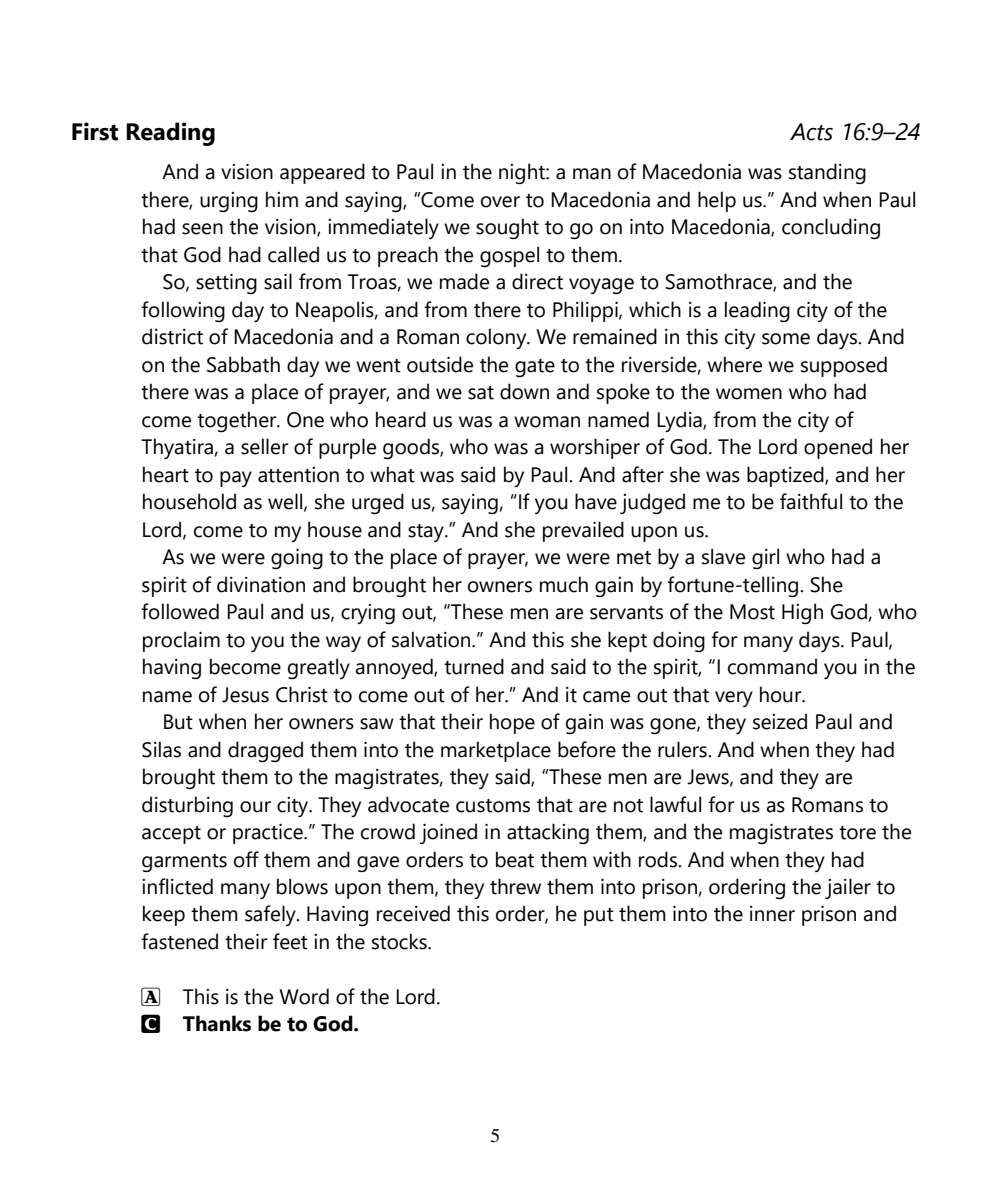 The width and height of the image is (991, 1204). I want to click on disturbing, so click(187, 807).
